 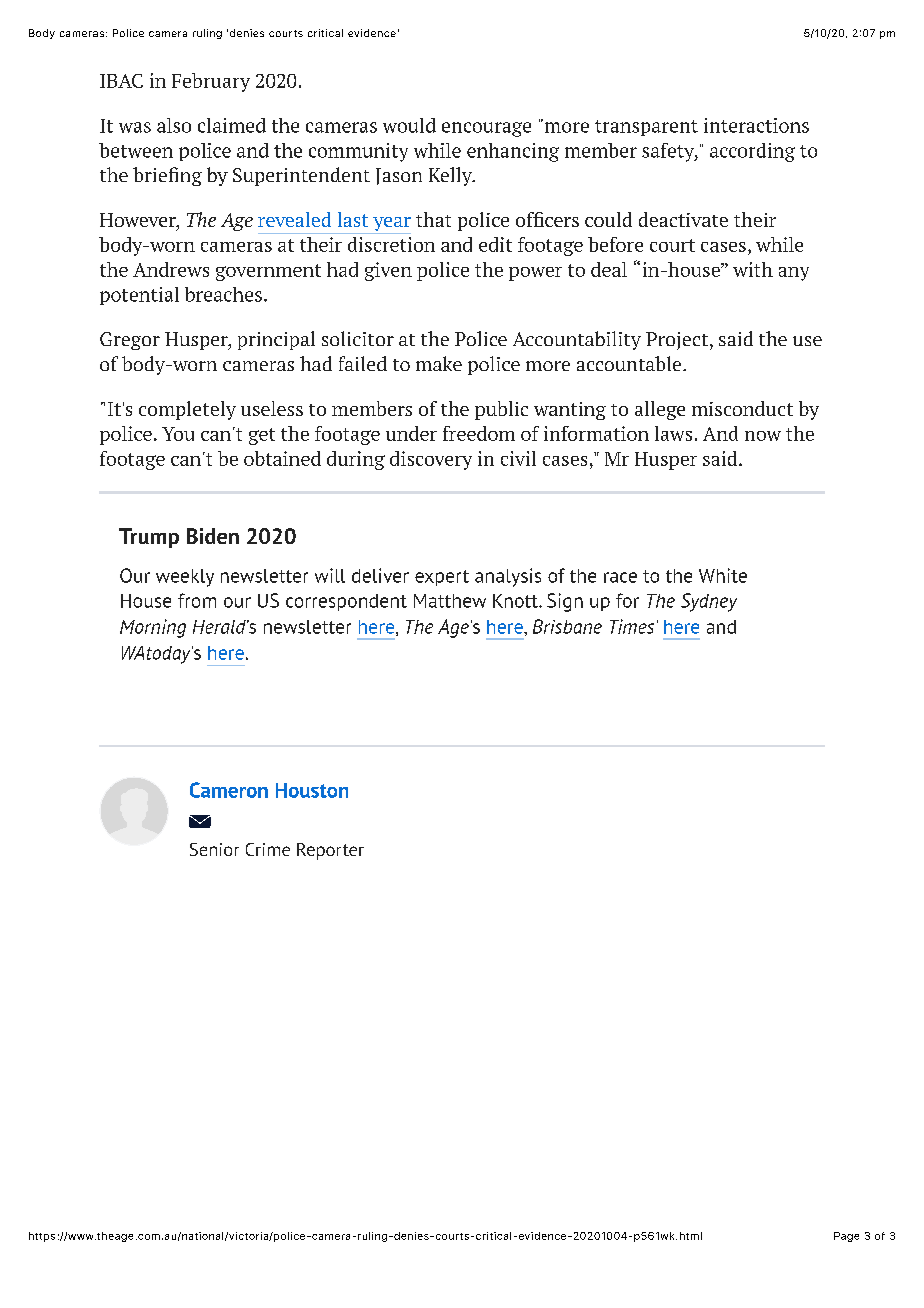 What do you see at coordinates (763, 436) in the image?
I see `now` at bounding box center [763, 436].
